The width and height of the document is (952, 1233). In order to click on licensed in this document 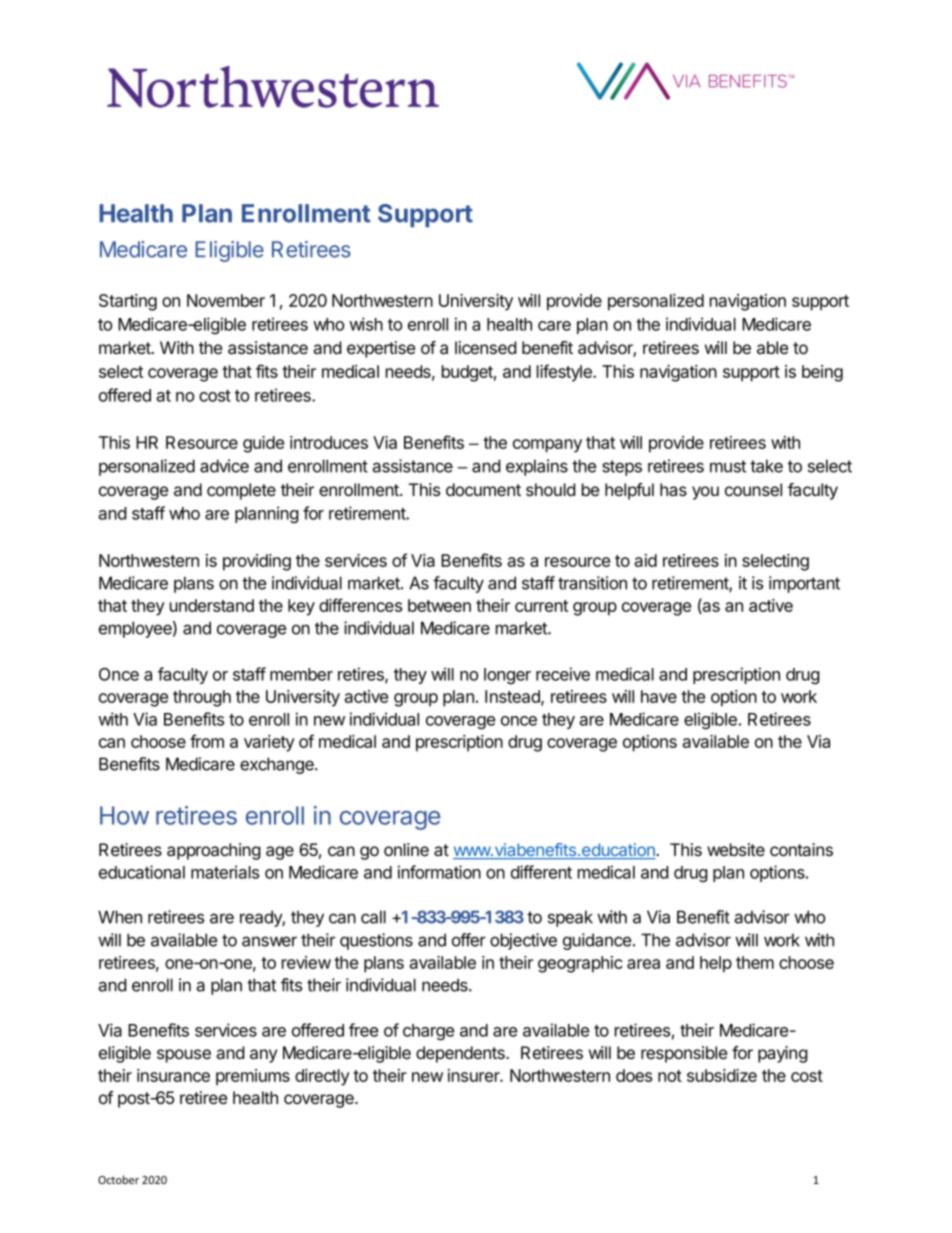, I will do `click(485, 347)`.
